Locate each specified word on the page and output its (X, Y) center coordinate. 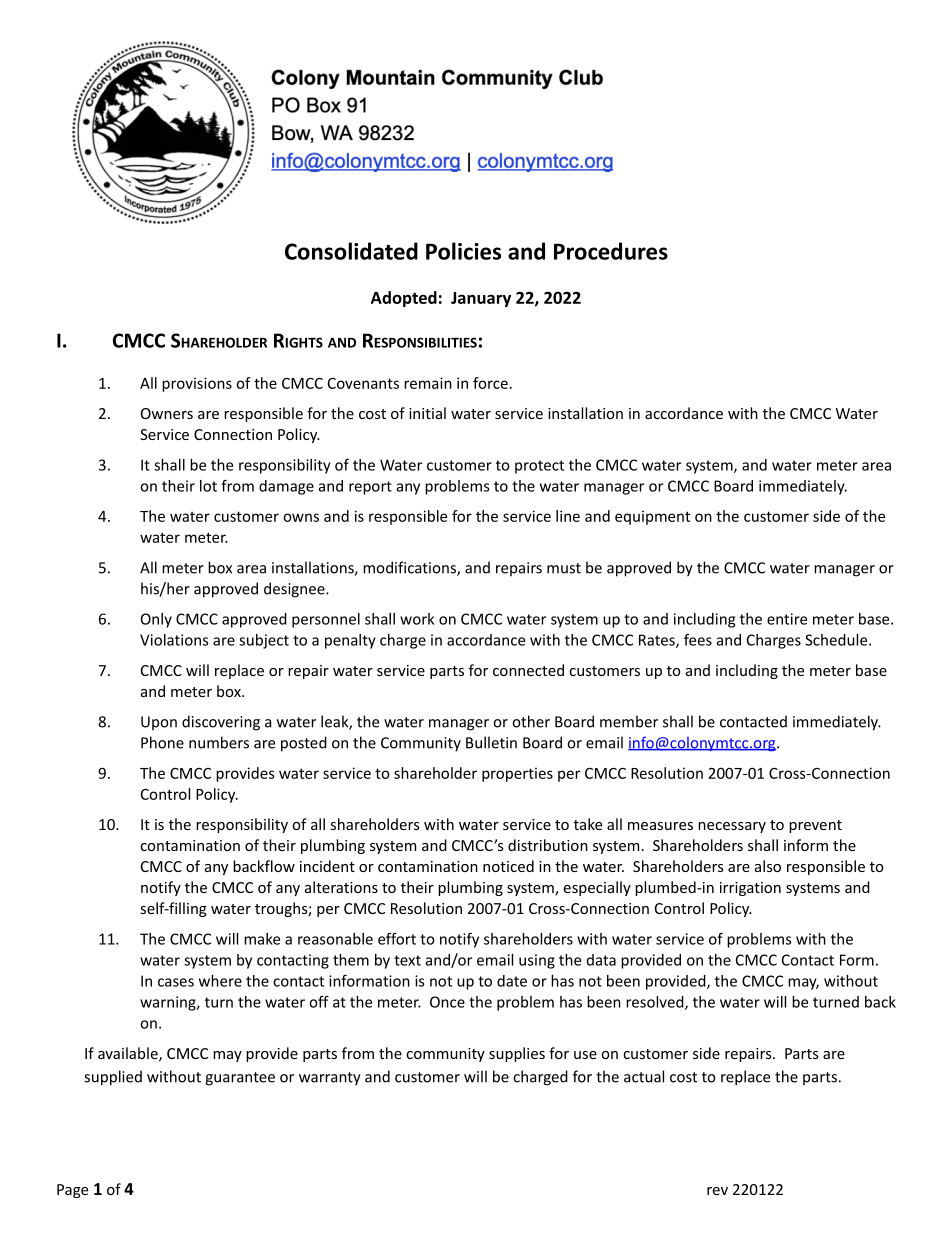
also (768, 866)
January (481, 299)
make (262, 939)
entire (787, 619)
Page (72, 1191)
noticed (508, 866)
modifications (410, 568)
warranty (330, 1079)
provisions (197, 384)
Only (156, 620)
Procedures (611, 251)
